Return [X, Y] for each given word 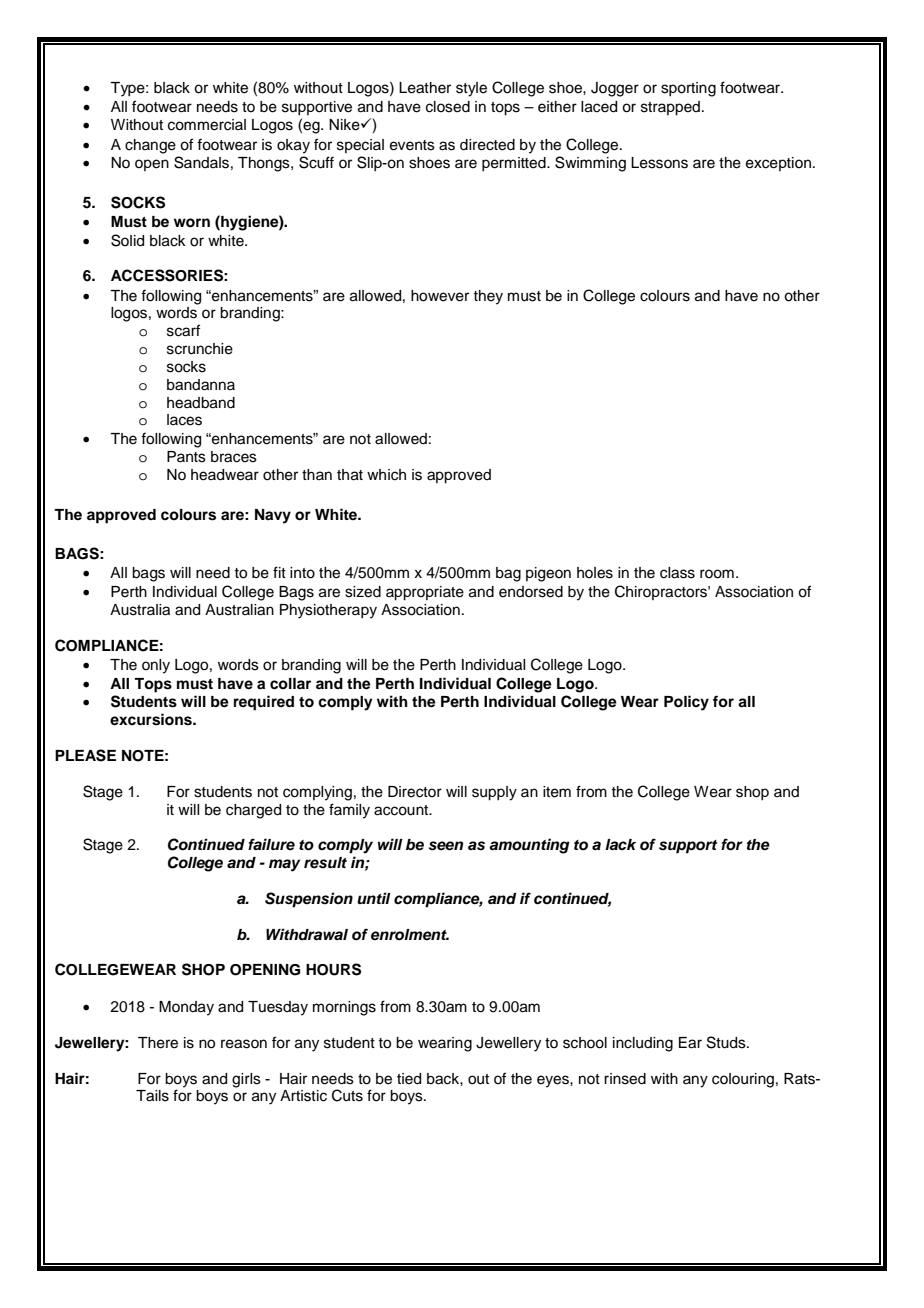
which [386, 475]
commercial [207, 125]
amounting [529, 846]
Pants [186, 457]
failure [271, 844]
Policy [686, 703]
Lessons [659, 163]
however [440, 296]
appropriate [425, 593]
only [156, 666]
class [677, 573]
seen [446, 846]
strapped [670, 108]
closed [448, 107]
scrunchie [200, 349]
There [158, 1043]
